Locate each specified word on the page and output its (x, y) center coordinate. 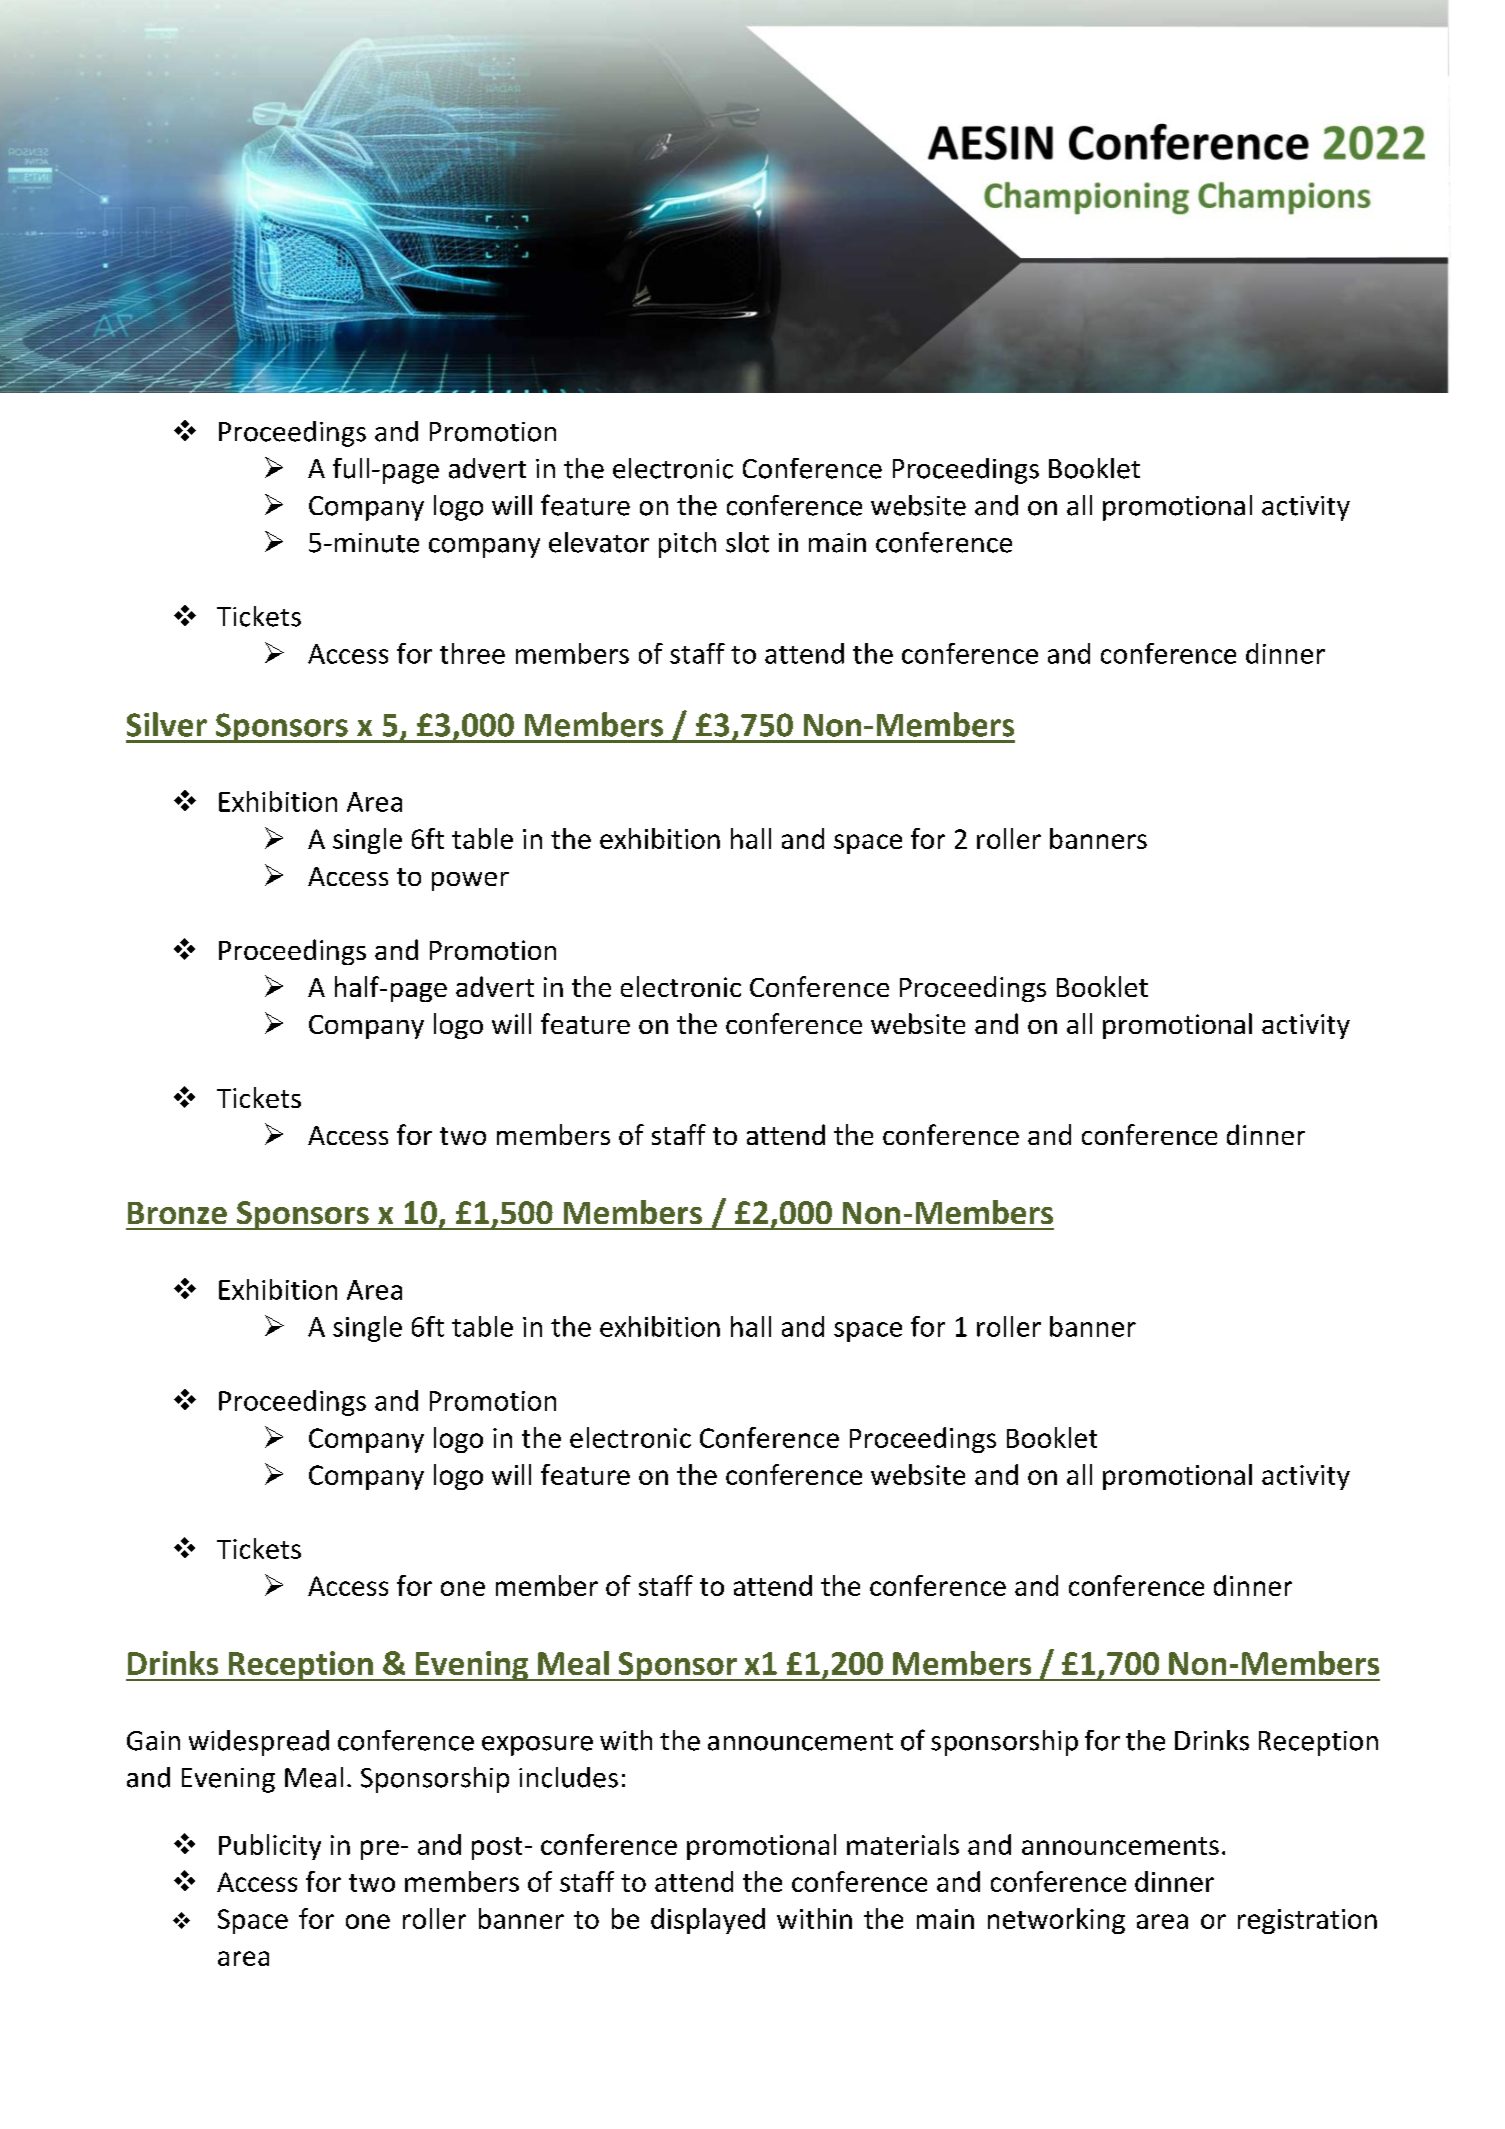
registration (1307, 1921)
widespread (259, 1743)
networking (1056, 1921)
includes (568, 1777)
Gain (153, 1741)
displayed (708, 1921)
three (472, 653)
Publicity (270, 1847)
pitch (687, 545)
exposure (537, 1746)
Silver (167, 724)
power (470, 881)
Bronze (177, 1213)
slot (747, 542)
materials (903, 1844)
